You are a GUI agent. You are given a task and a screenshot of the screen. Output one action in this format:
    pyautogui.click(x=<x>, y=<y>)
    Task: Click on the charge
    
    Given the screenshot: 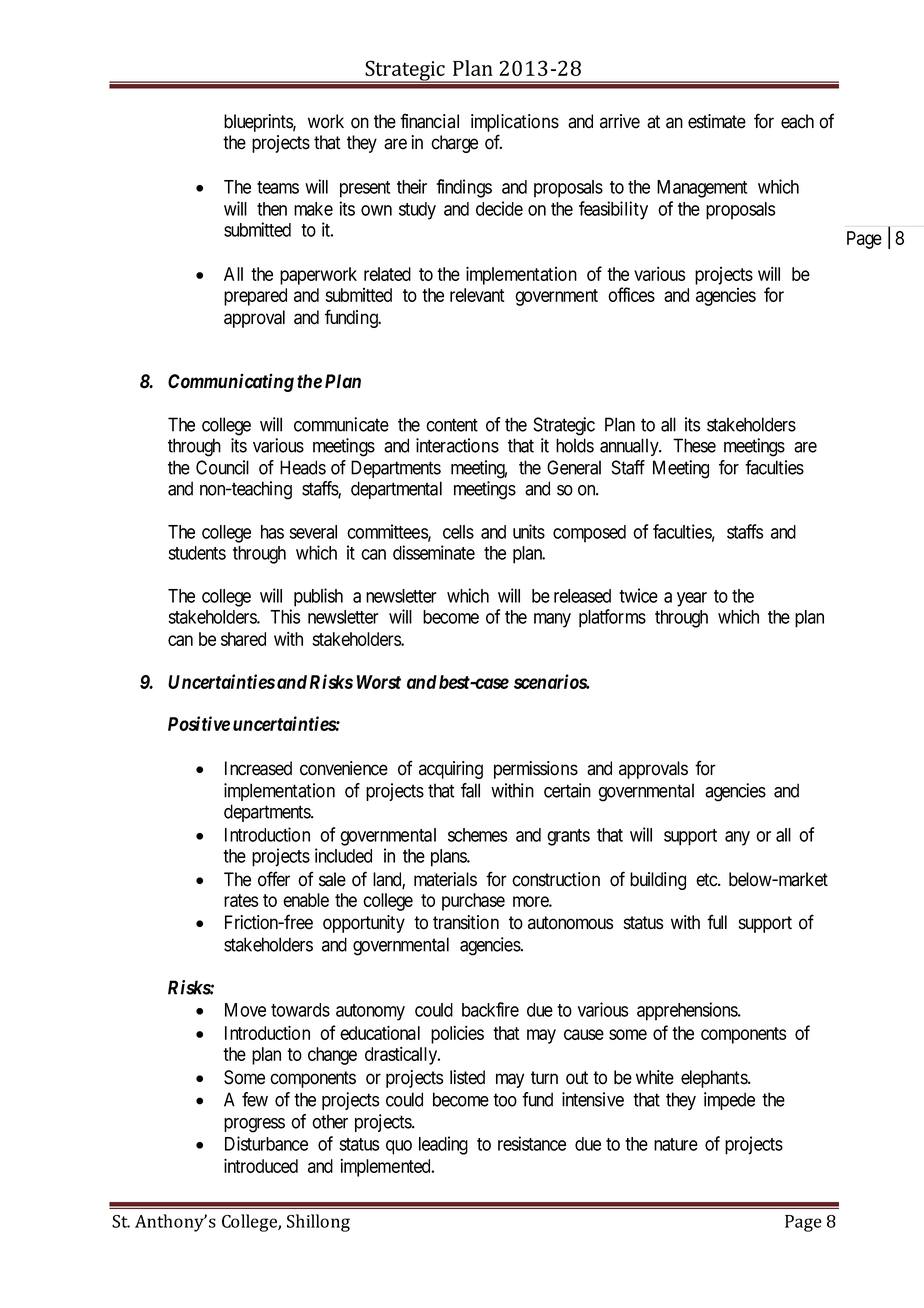 What is the action you would take?
    pyautogui.click(x=454, y=144)
